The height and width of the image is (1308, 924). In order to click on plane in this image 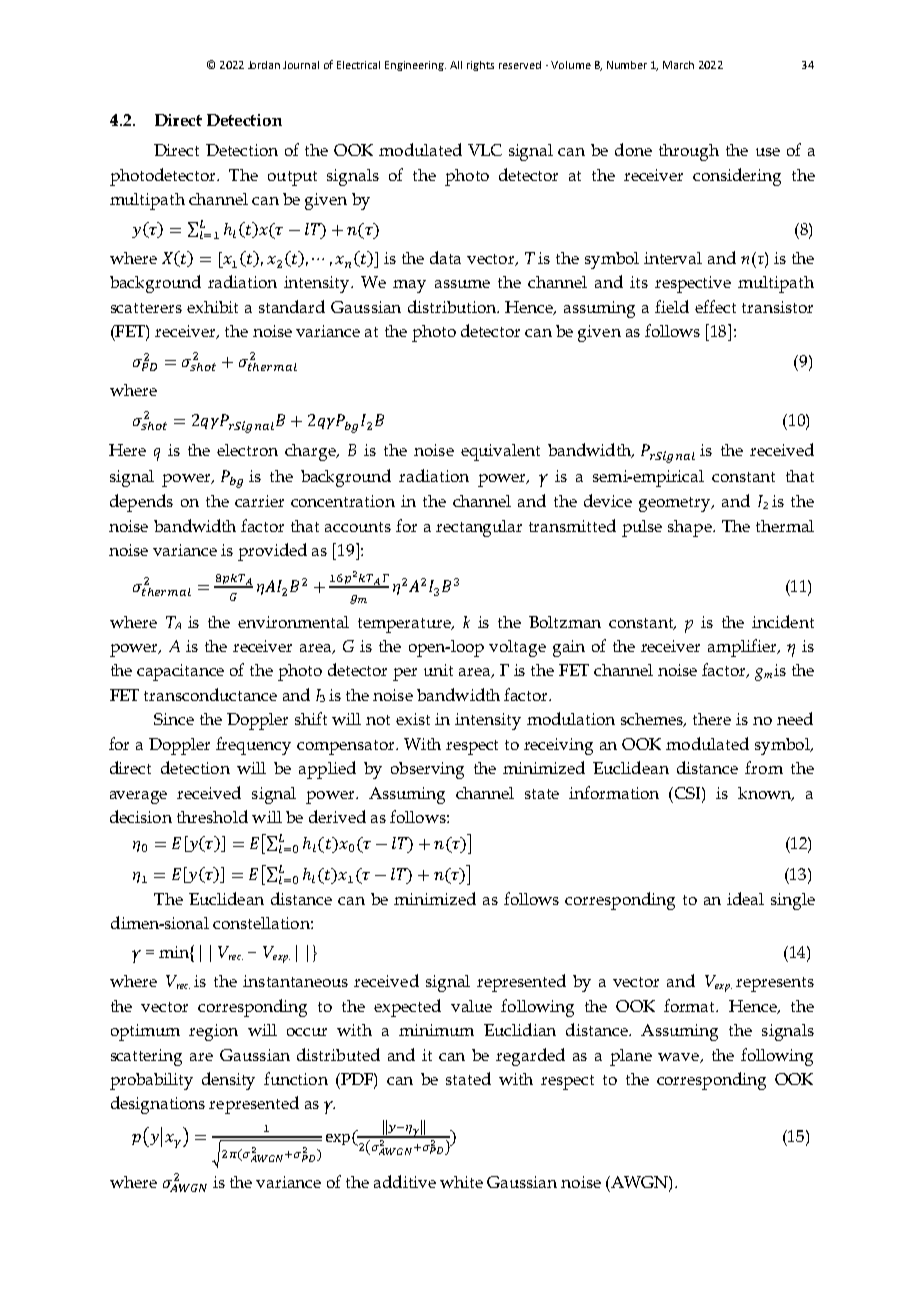, I will do `click(631, 1057)`.
